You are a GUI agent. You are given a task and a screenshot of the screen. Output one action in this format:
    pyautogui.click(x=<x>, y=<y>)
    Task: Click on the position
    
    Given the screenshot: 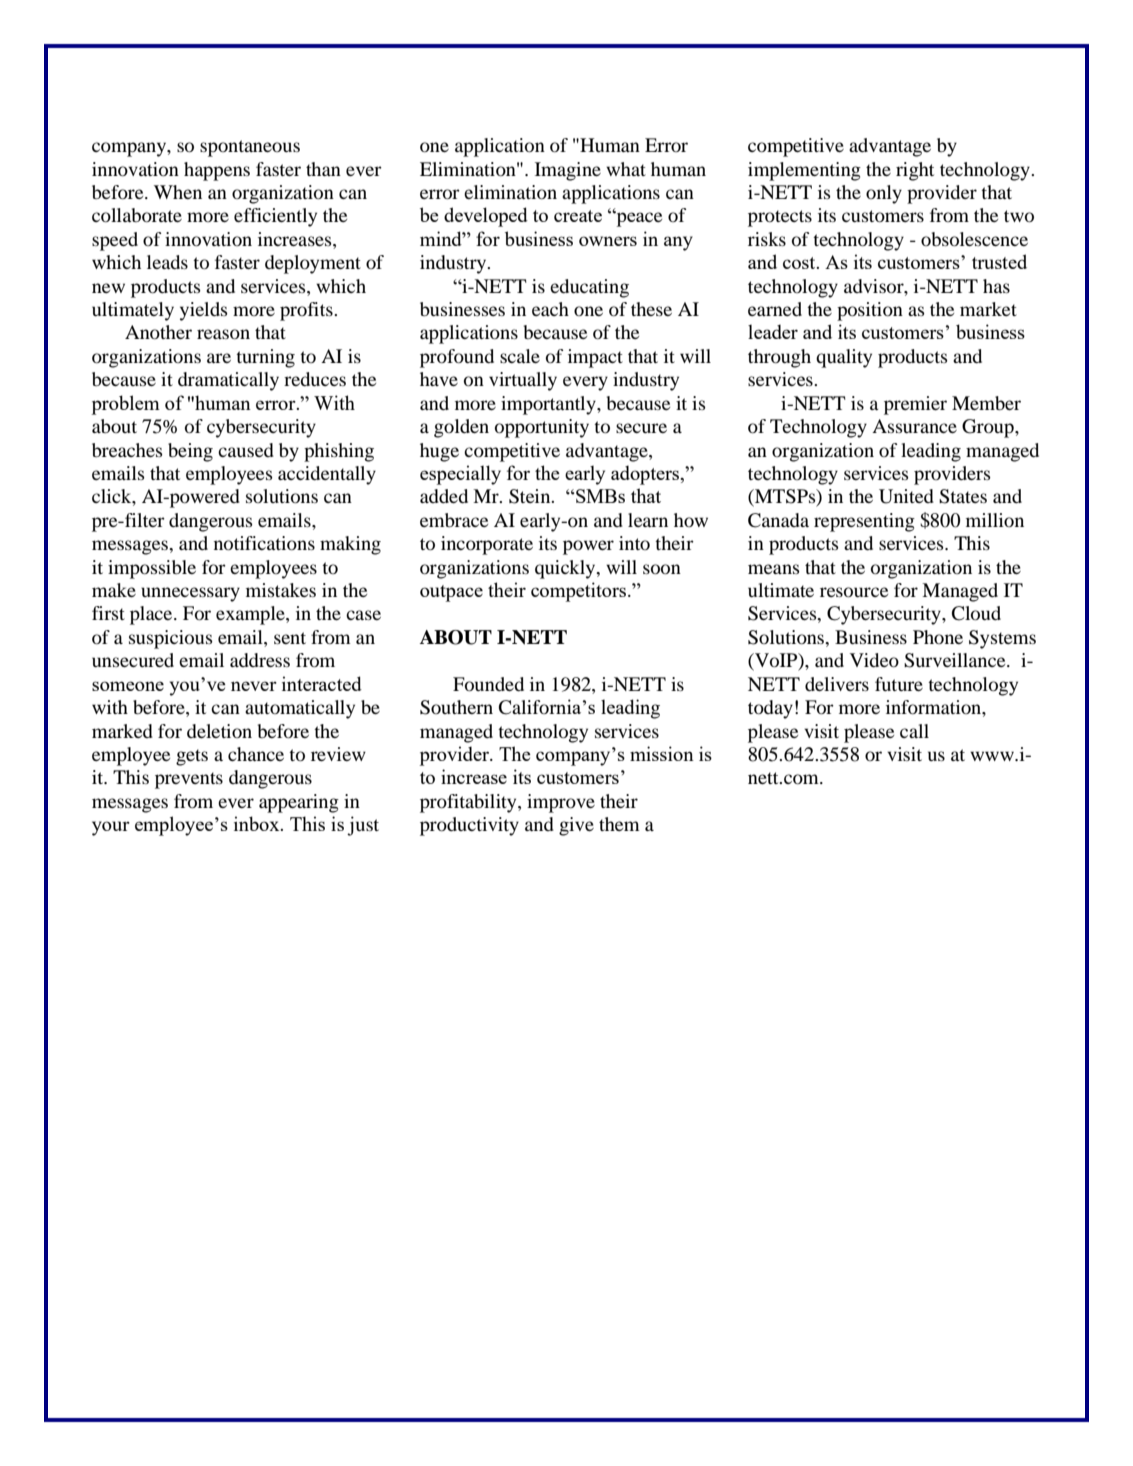 What is the action you would take?
    pyautogui.click(x=870, y=311)
